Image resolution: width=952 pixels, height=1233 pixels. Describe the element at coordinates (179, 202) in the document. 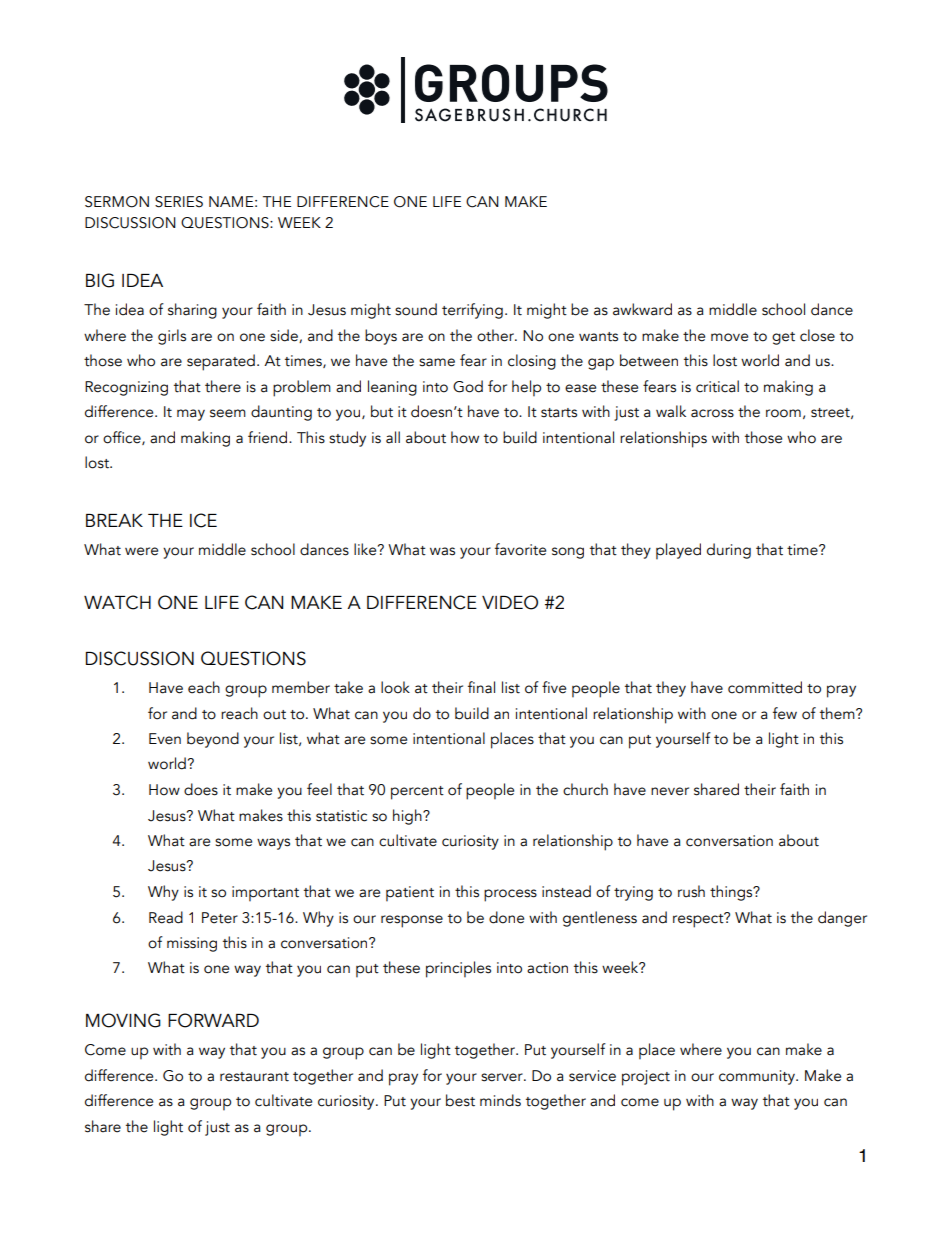

I see `SERIES` at that location.
